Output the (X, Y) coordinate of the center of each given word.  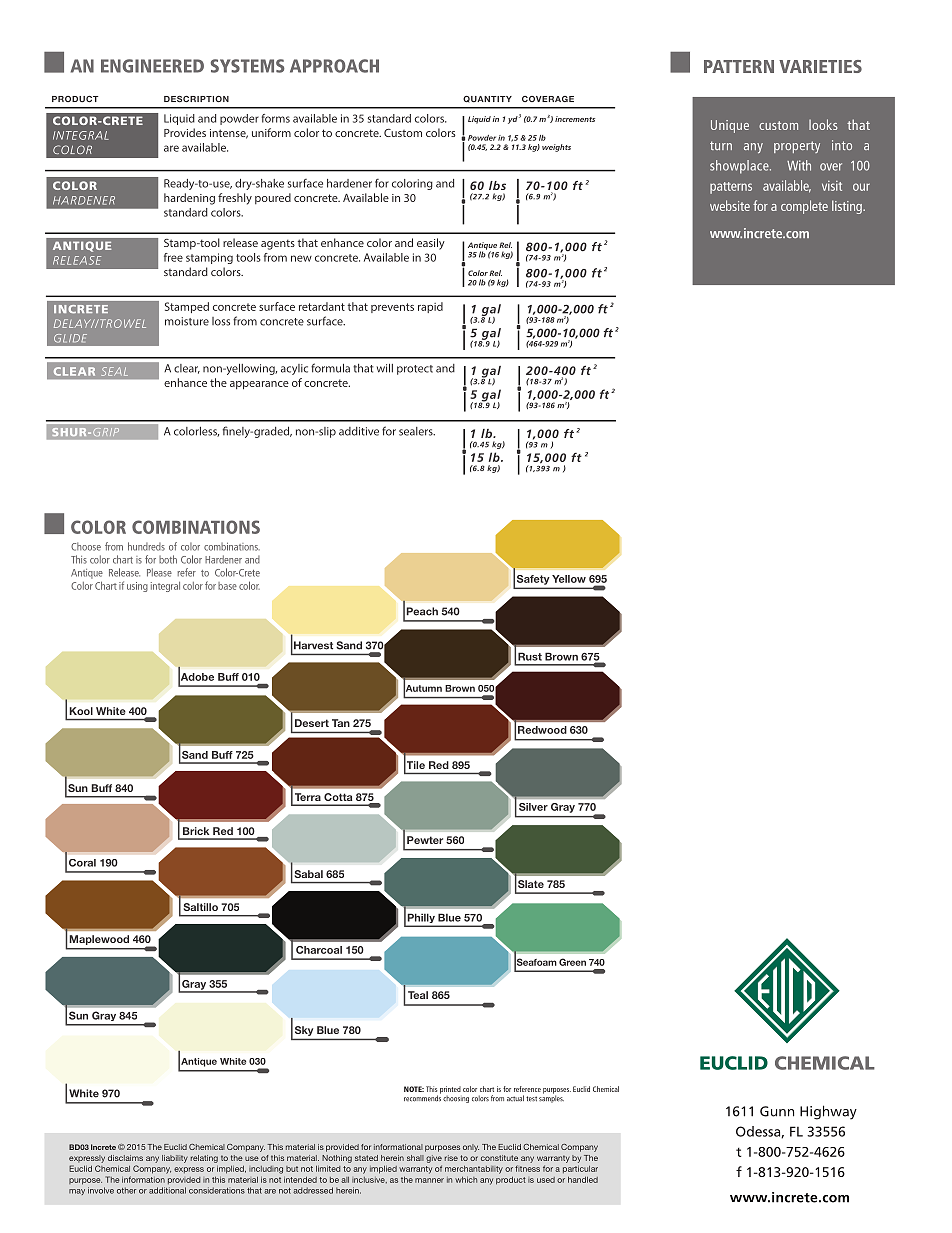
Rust (530, 656)
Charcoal (319, 950)
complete (804, 207)
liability (175, 1159)
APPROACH (334, 66)
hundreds (146, 546)
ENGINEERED (152, 66)
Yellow (569, 579)
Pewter (425, 840)
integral (165, 587)
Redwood (542, 730)
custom (778, 125)
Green (572, 962)
